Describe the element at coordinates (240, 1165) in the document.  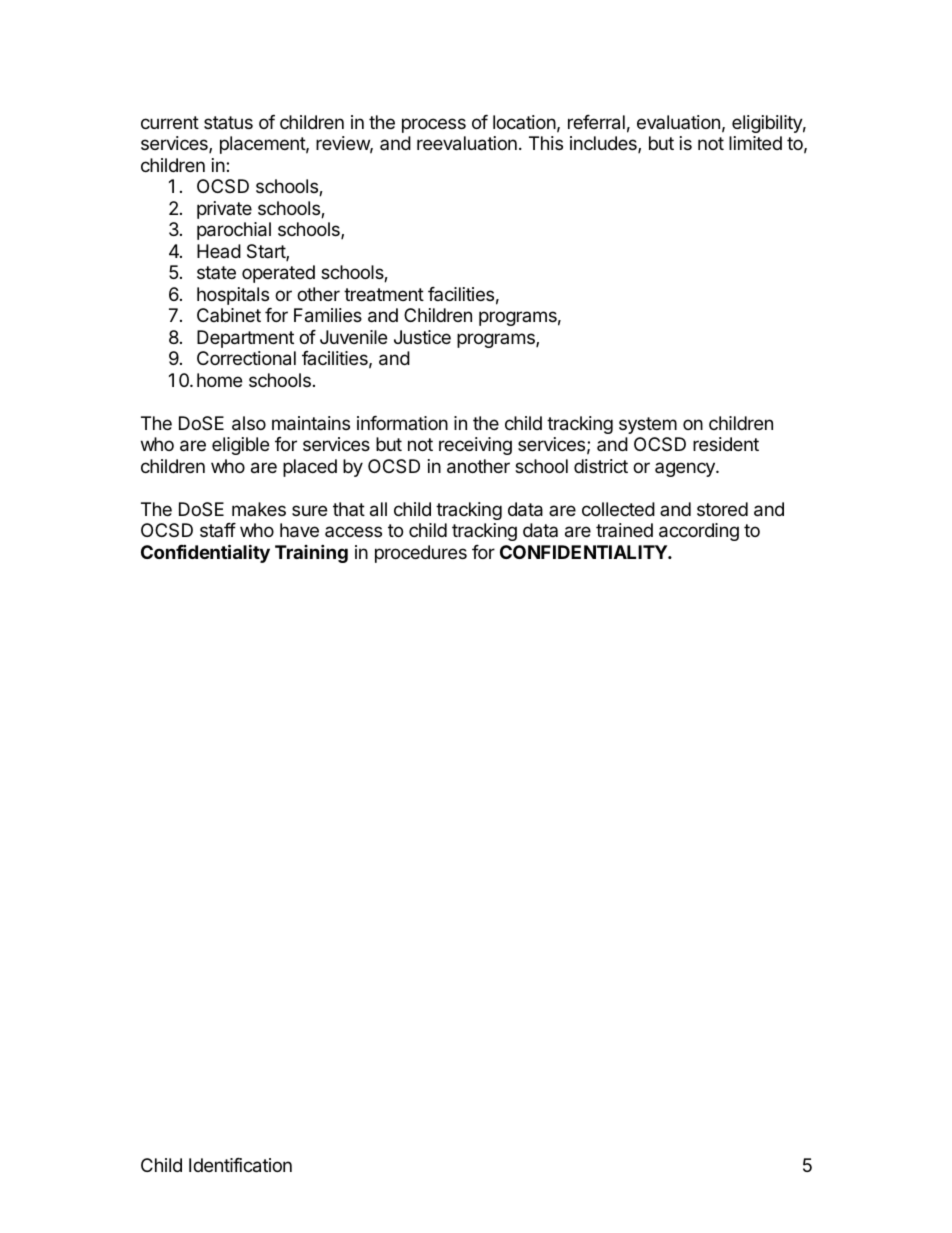
I see `Identification` at that location.
